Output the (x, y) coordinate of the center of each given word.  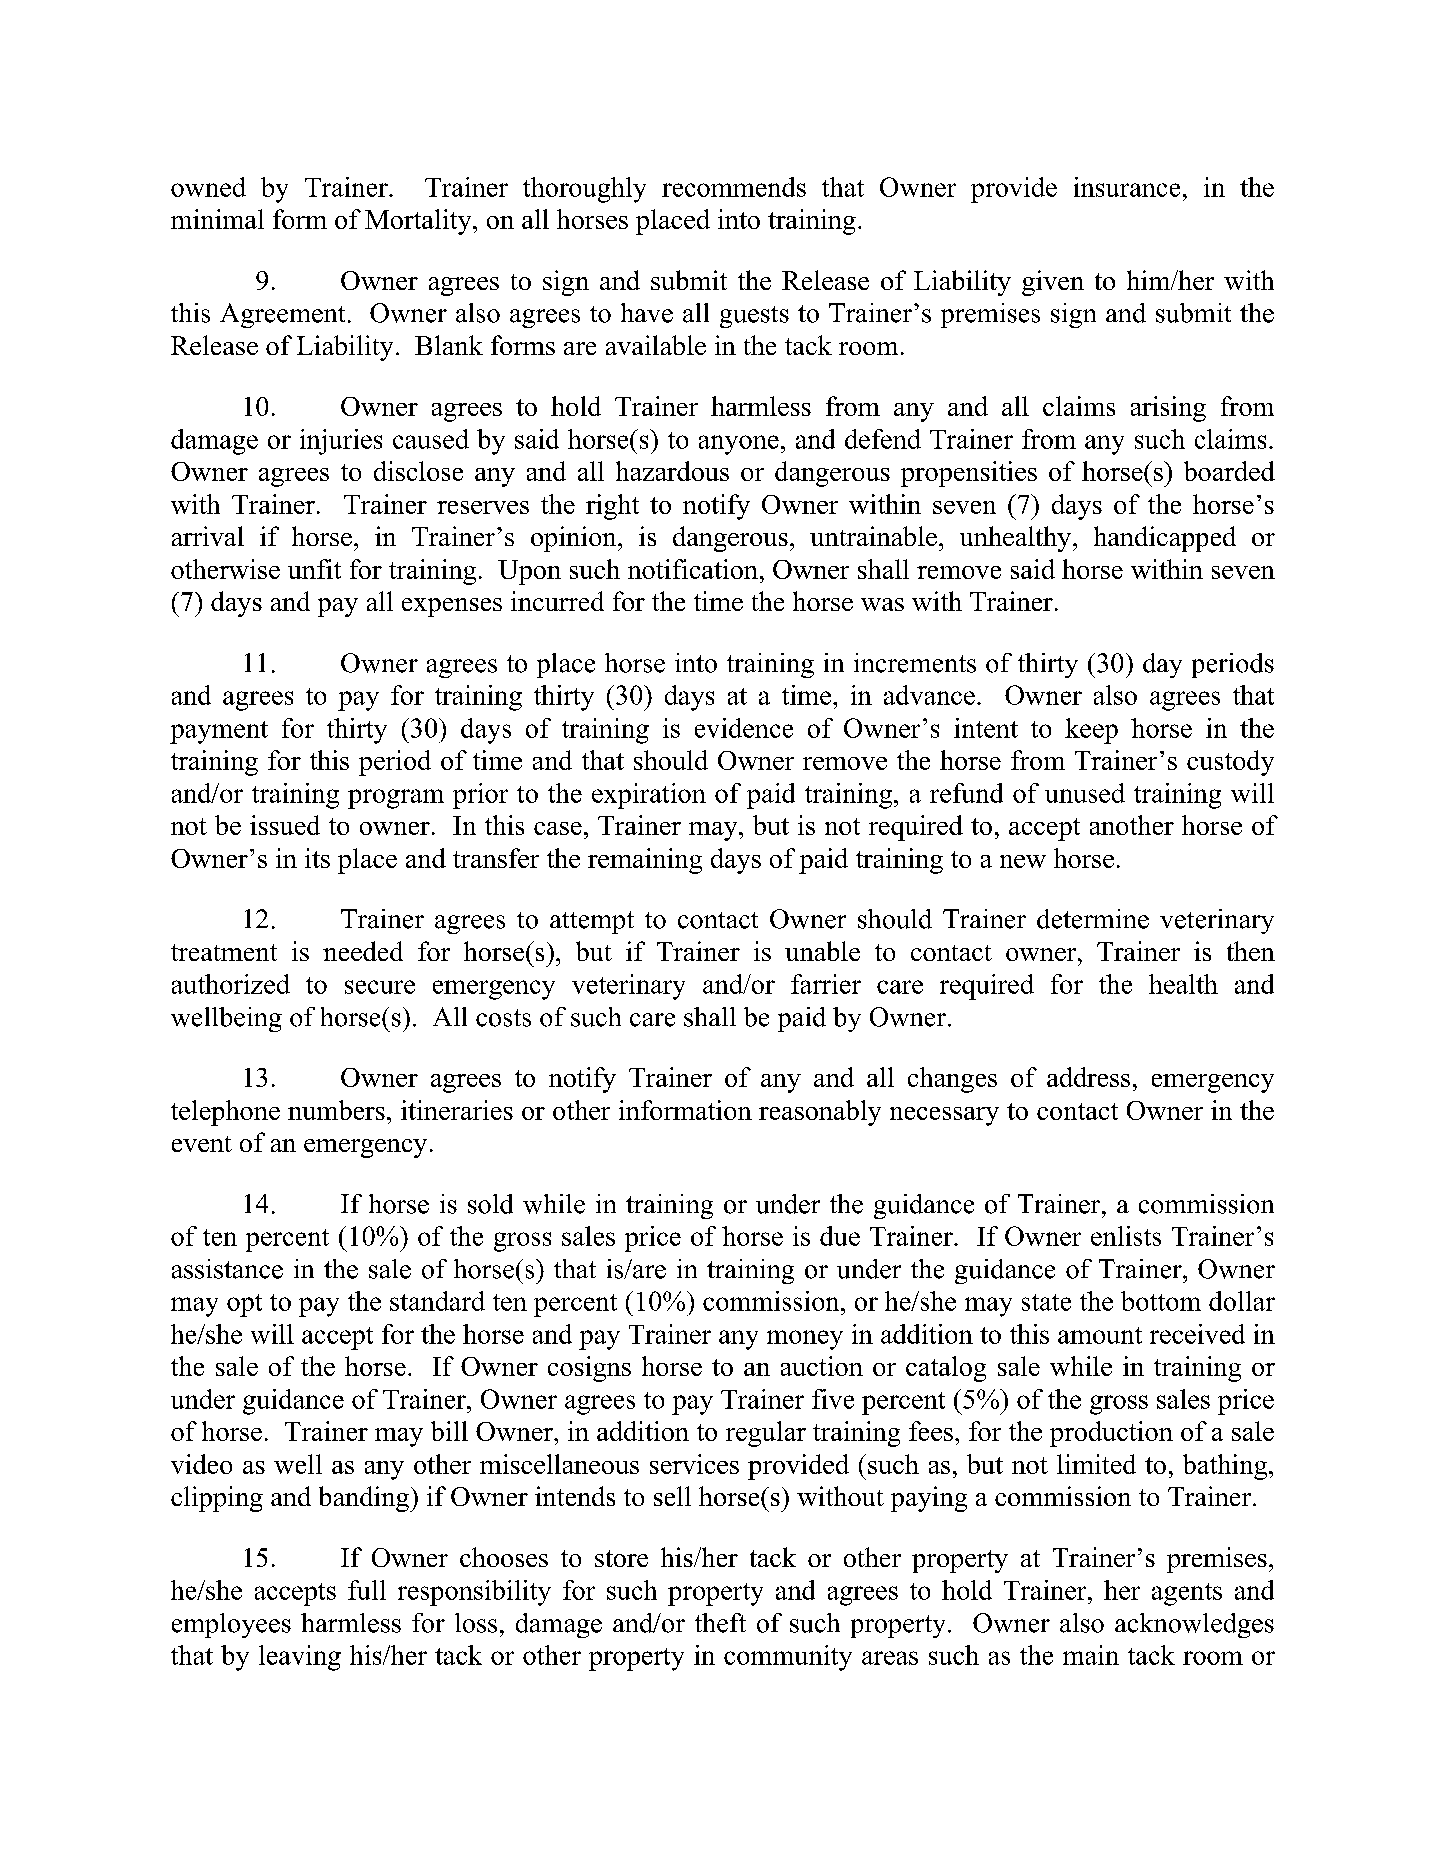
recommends (734, 187)
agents (1187, 1594)
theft (720, 1623)
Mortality (419, 222)
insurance (1127, 187)
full (367, 1590)
